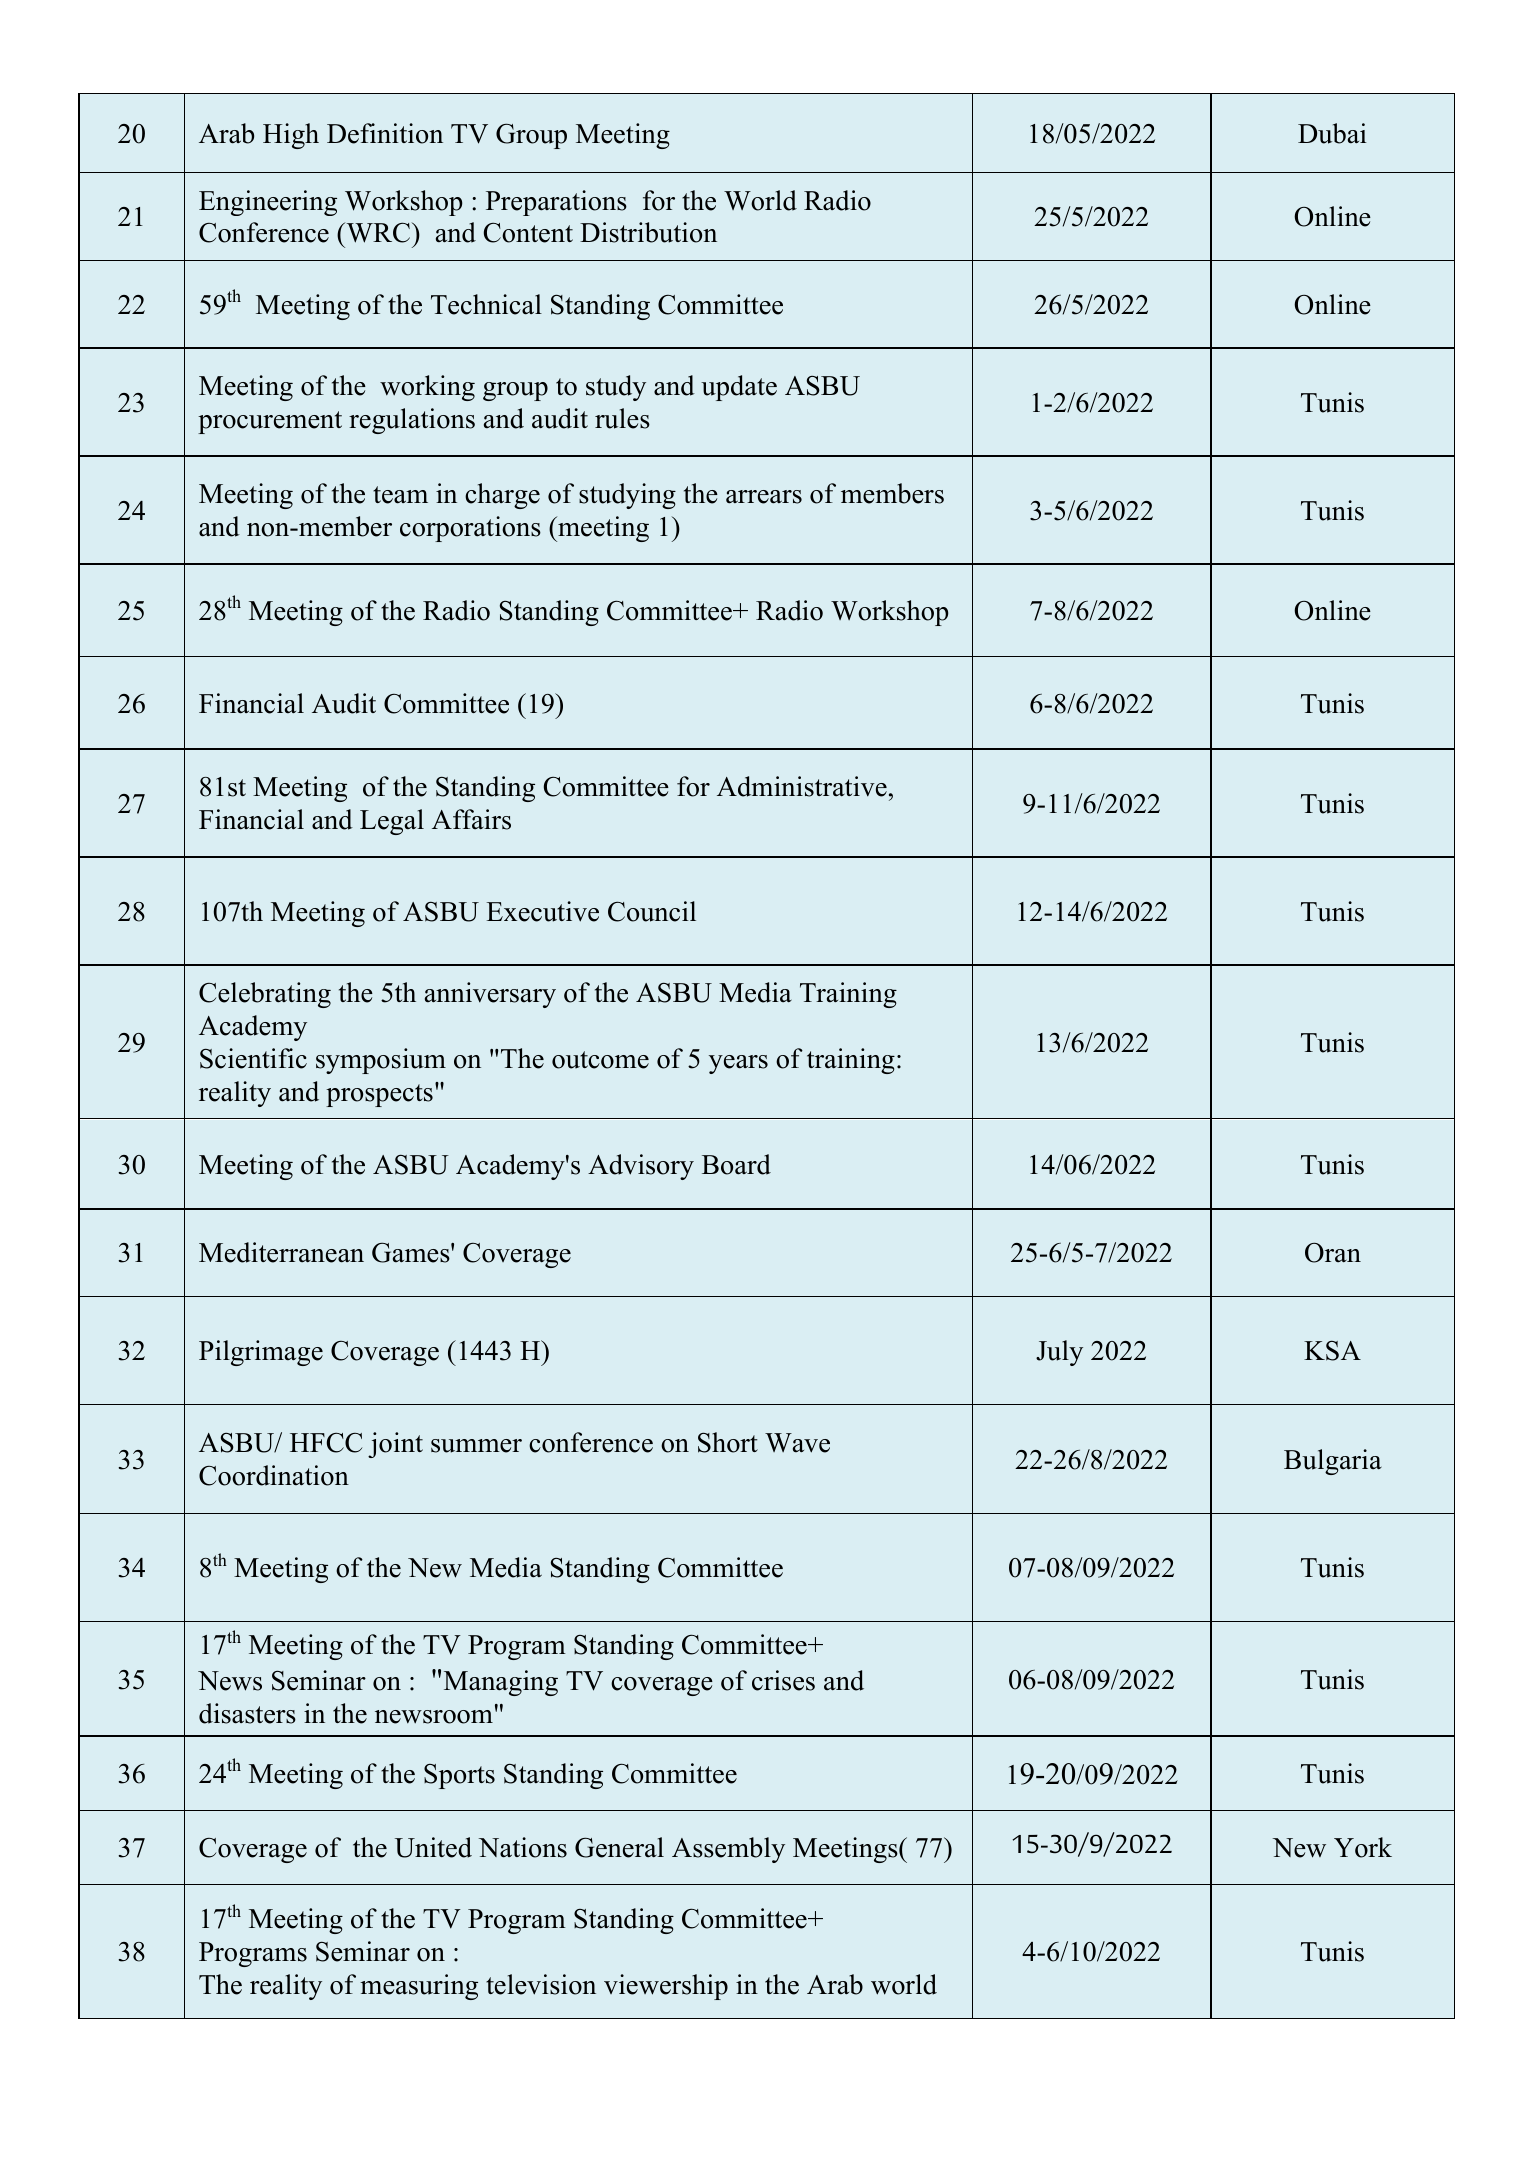  I want to click on years, so click(738, 1064).
